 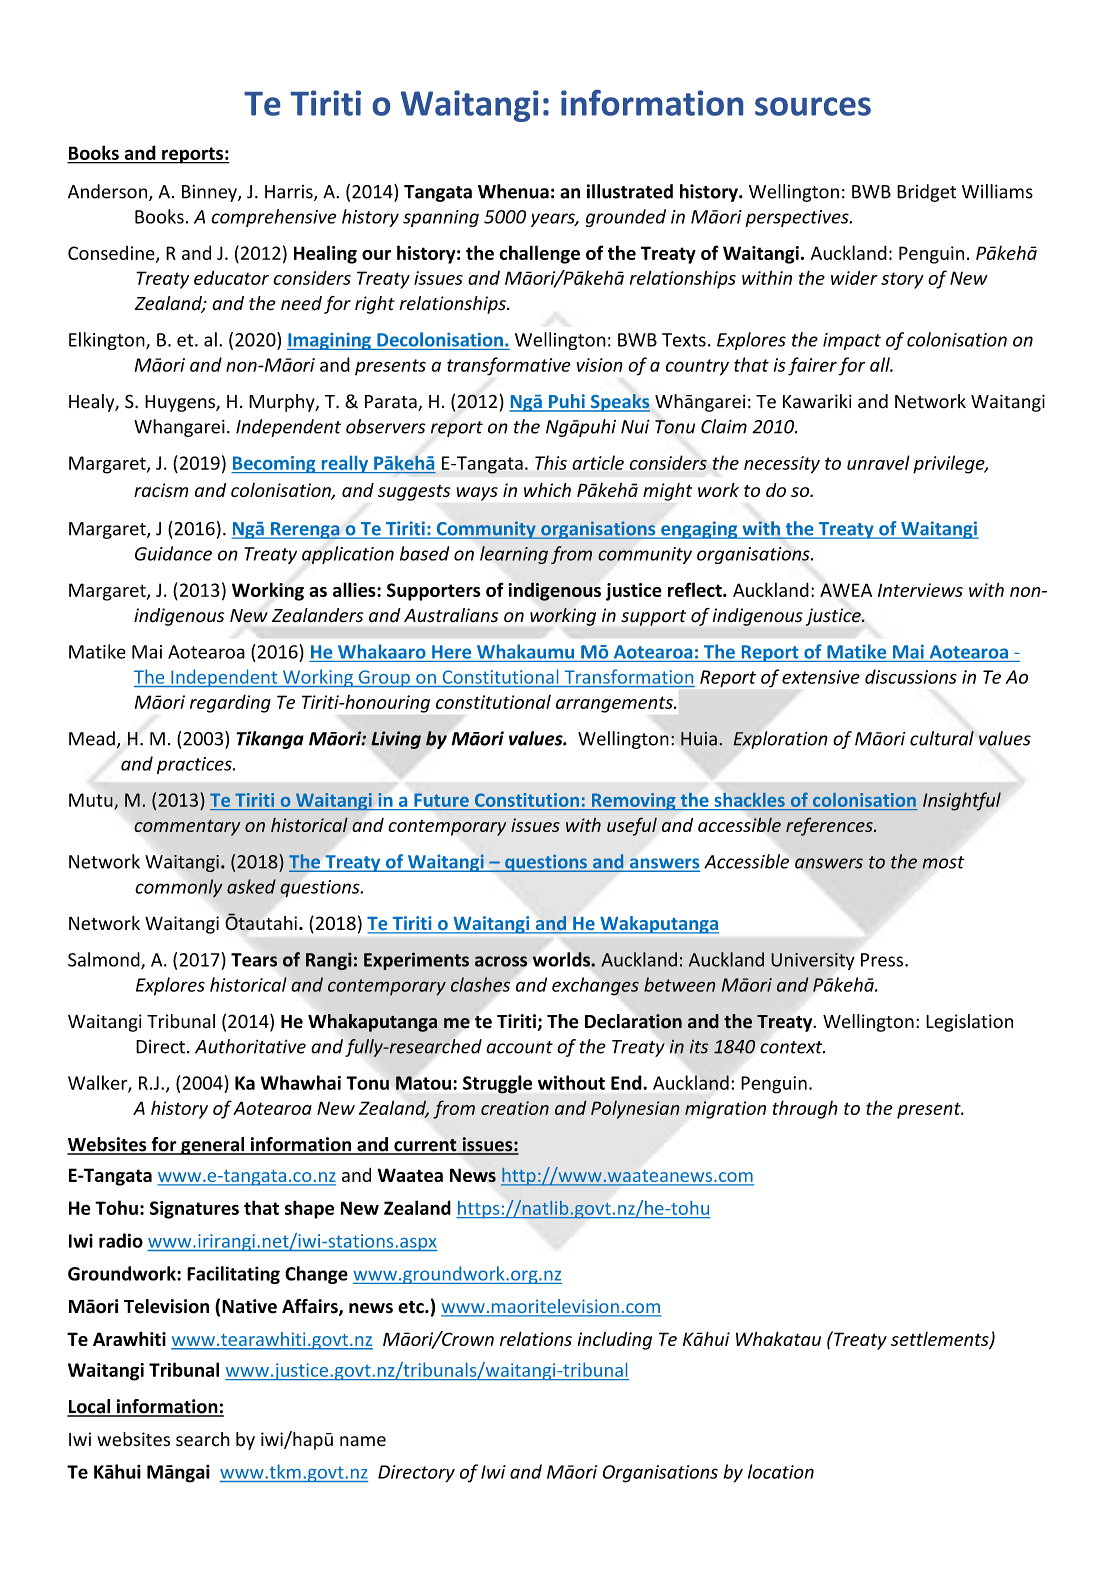 I want to click on Insightful, so click(x=962, y=801).
